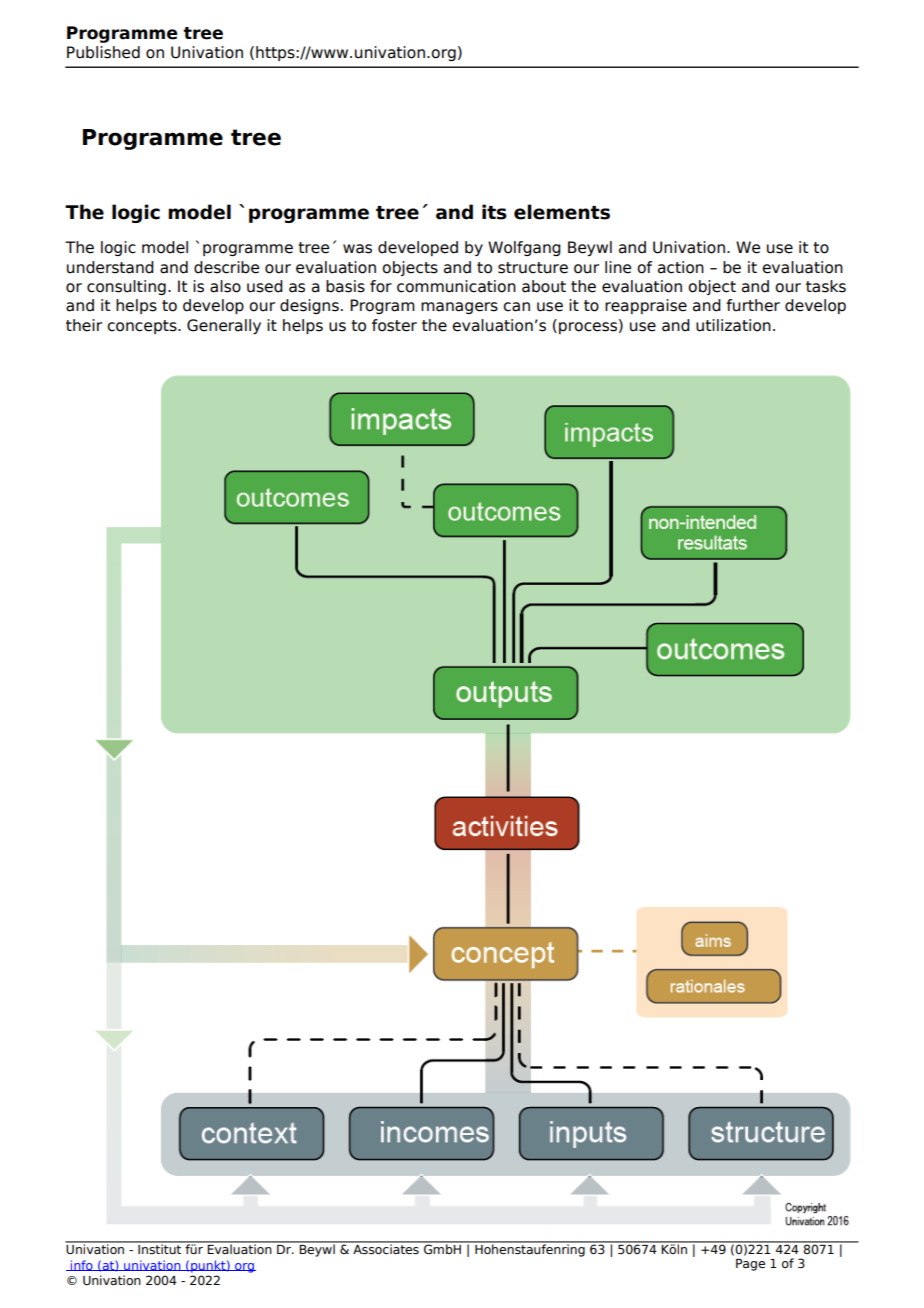 Image resolution: width=924 pixels, height=1308 pixels. What do you see at coordinates (394, 325) in the page?
I see `foster` at bounding box center [394, 325].
